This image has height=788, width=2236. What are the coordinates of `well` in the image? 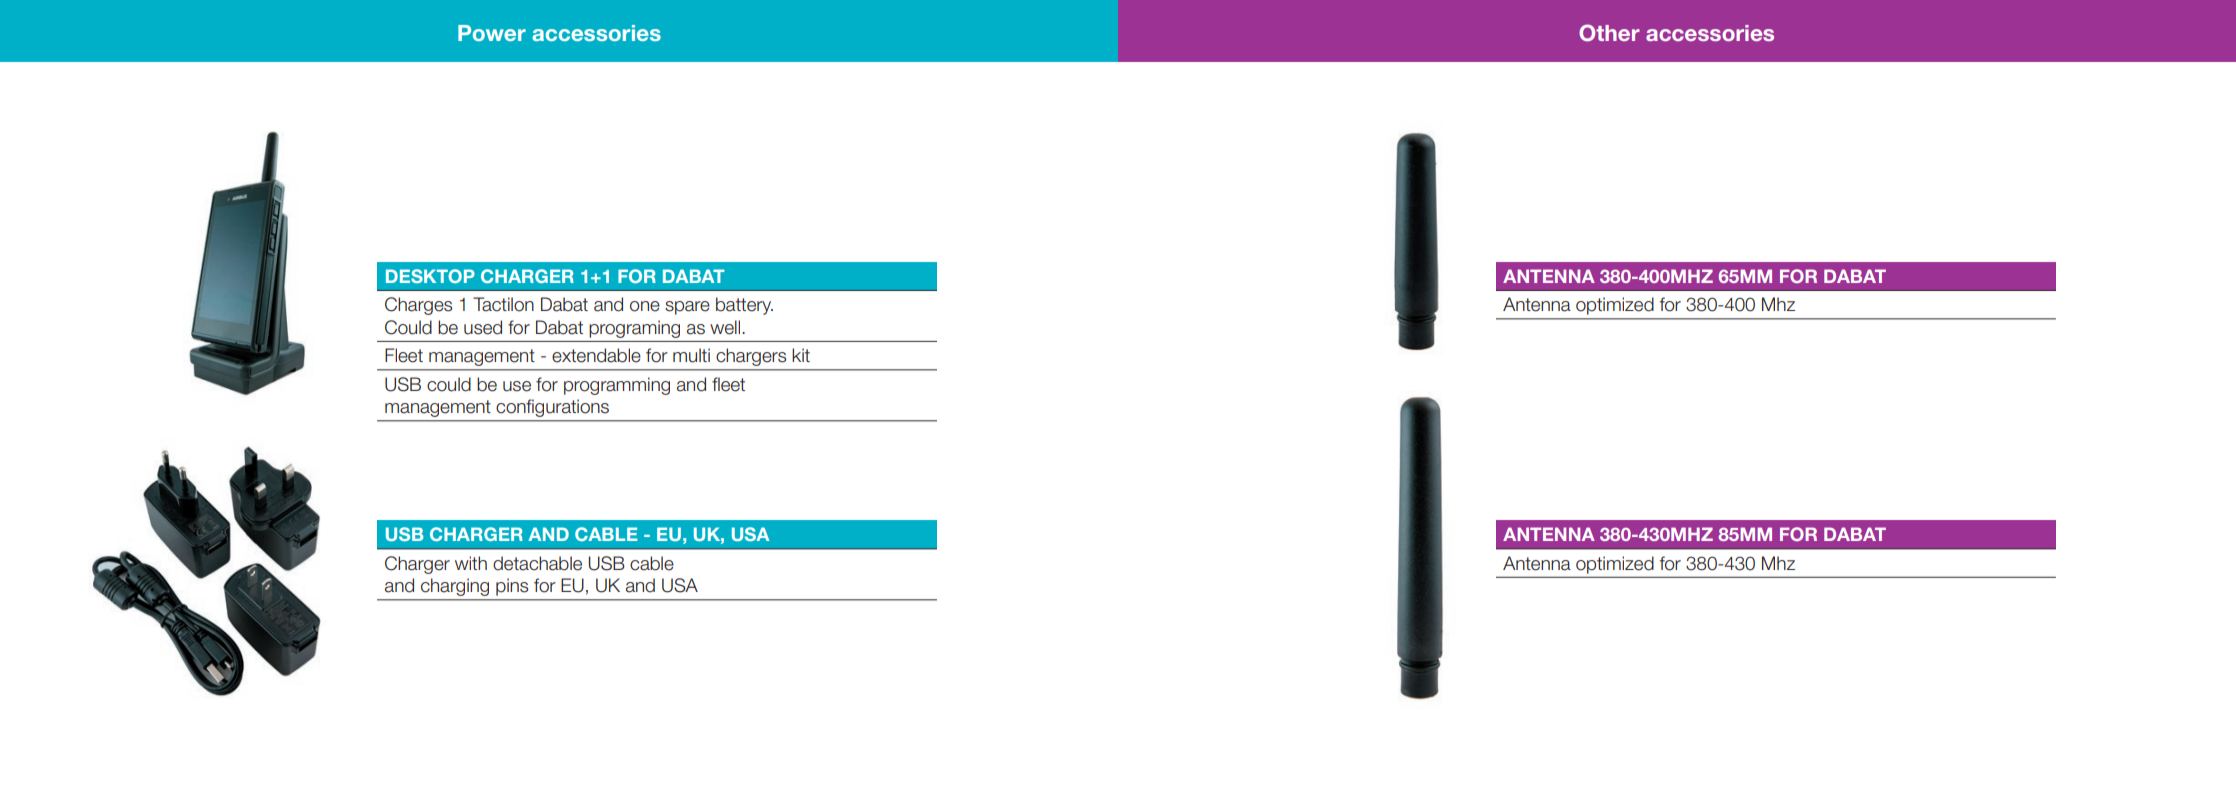 It's located at (726, 327).
